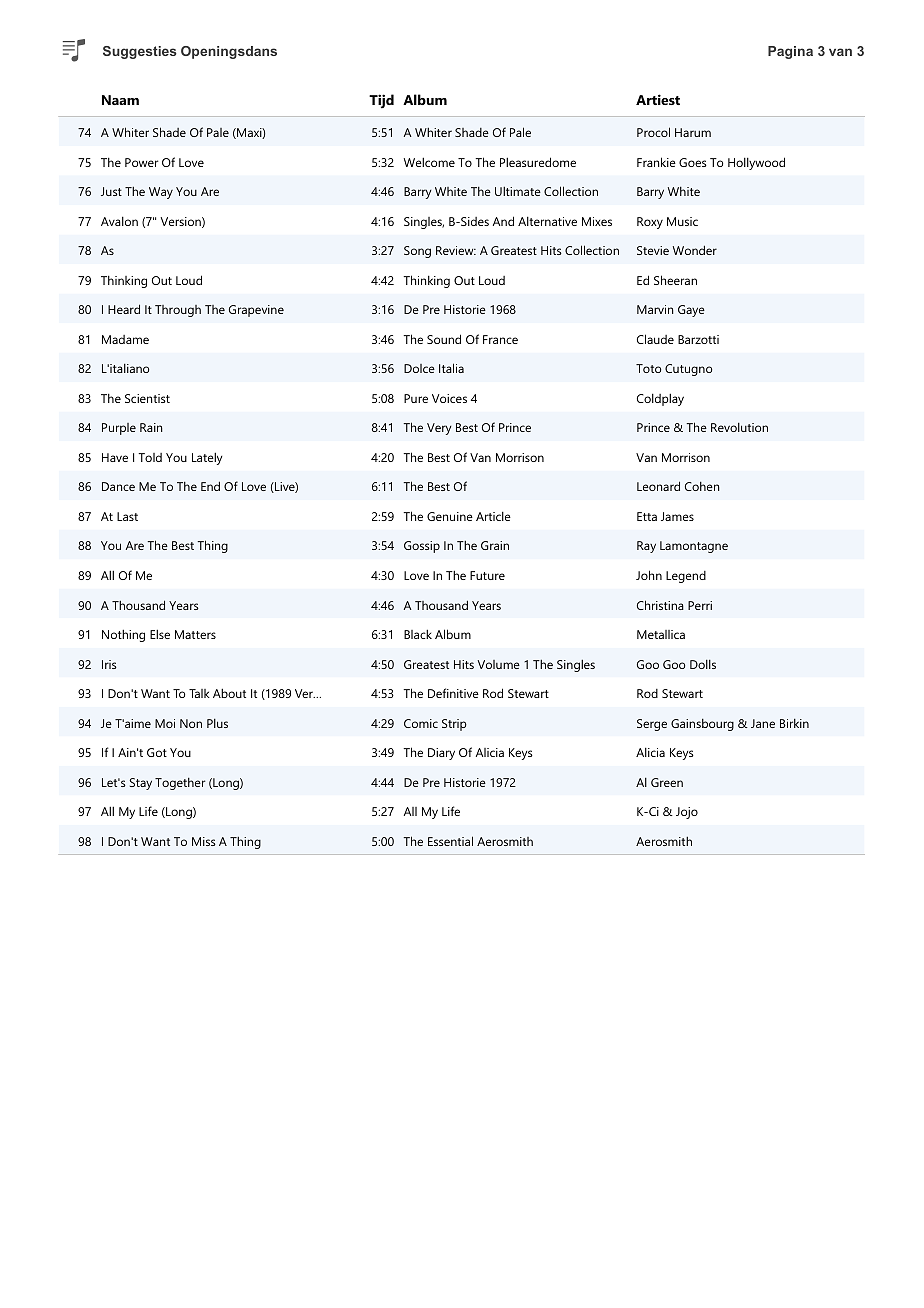 Image resolution: width=924 pixels, height=1308 pixels. What do you see at coordinates (204, 841) in the screenshot?
I see `Miss` at bounding box center [204, 841].
